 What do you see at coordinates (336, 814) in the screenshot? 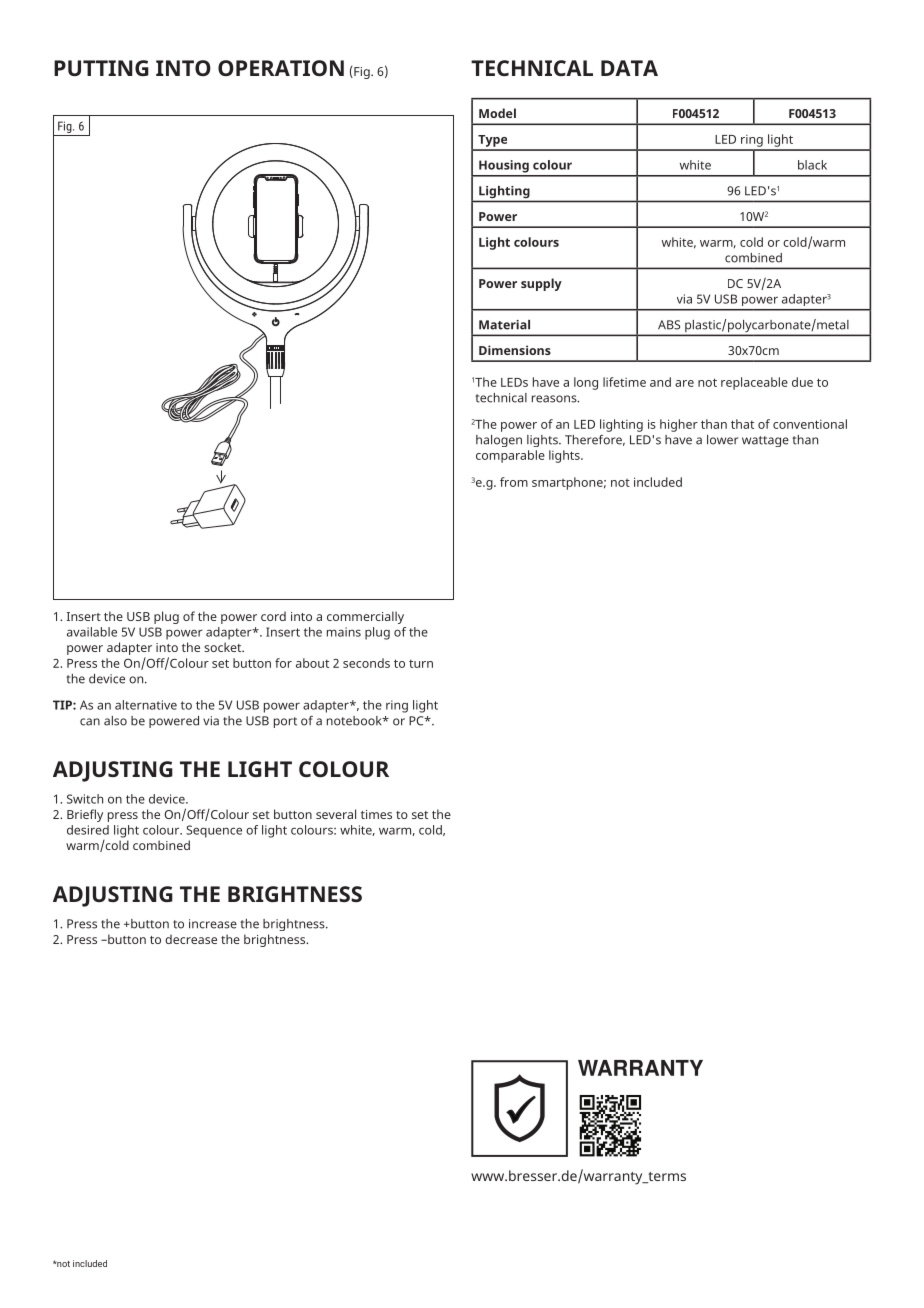
I see `several` at bounding box center [336, 814].
